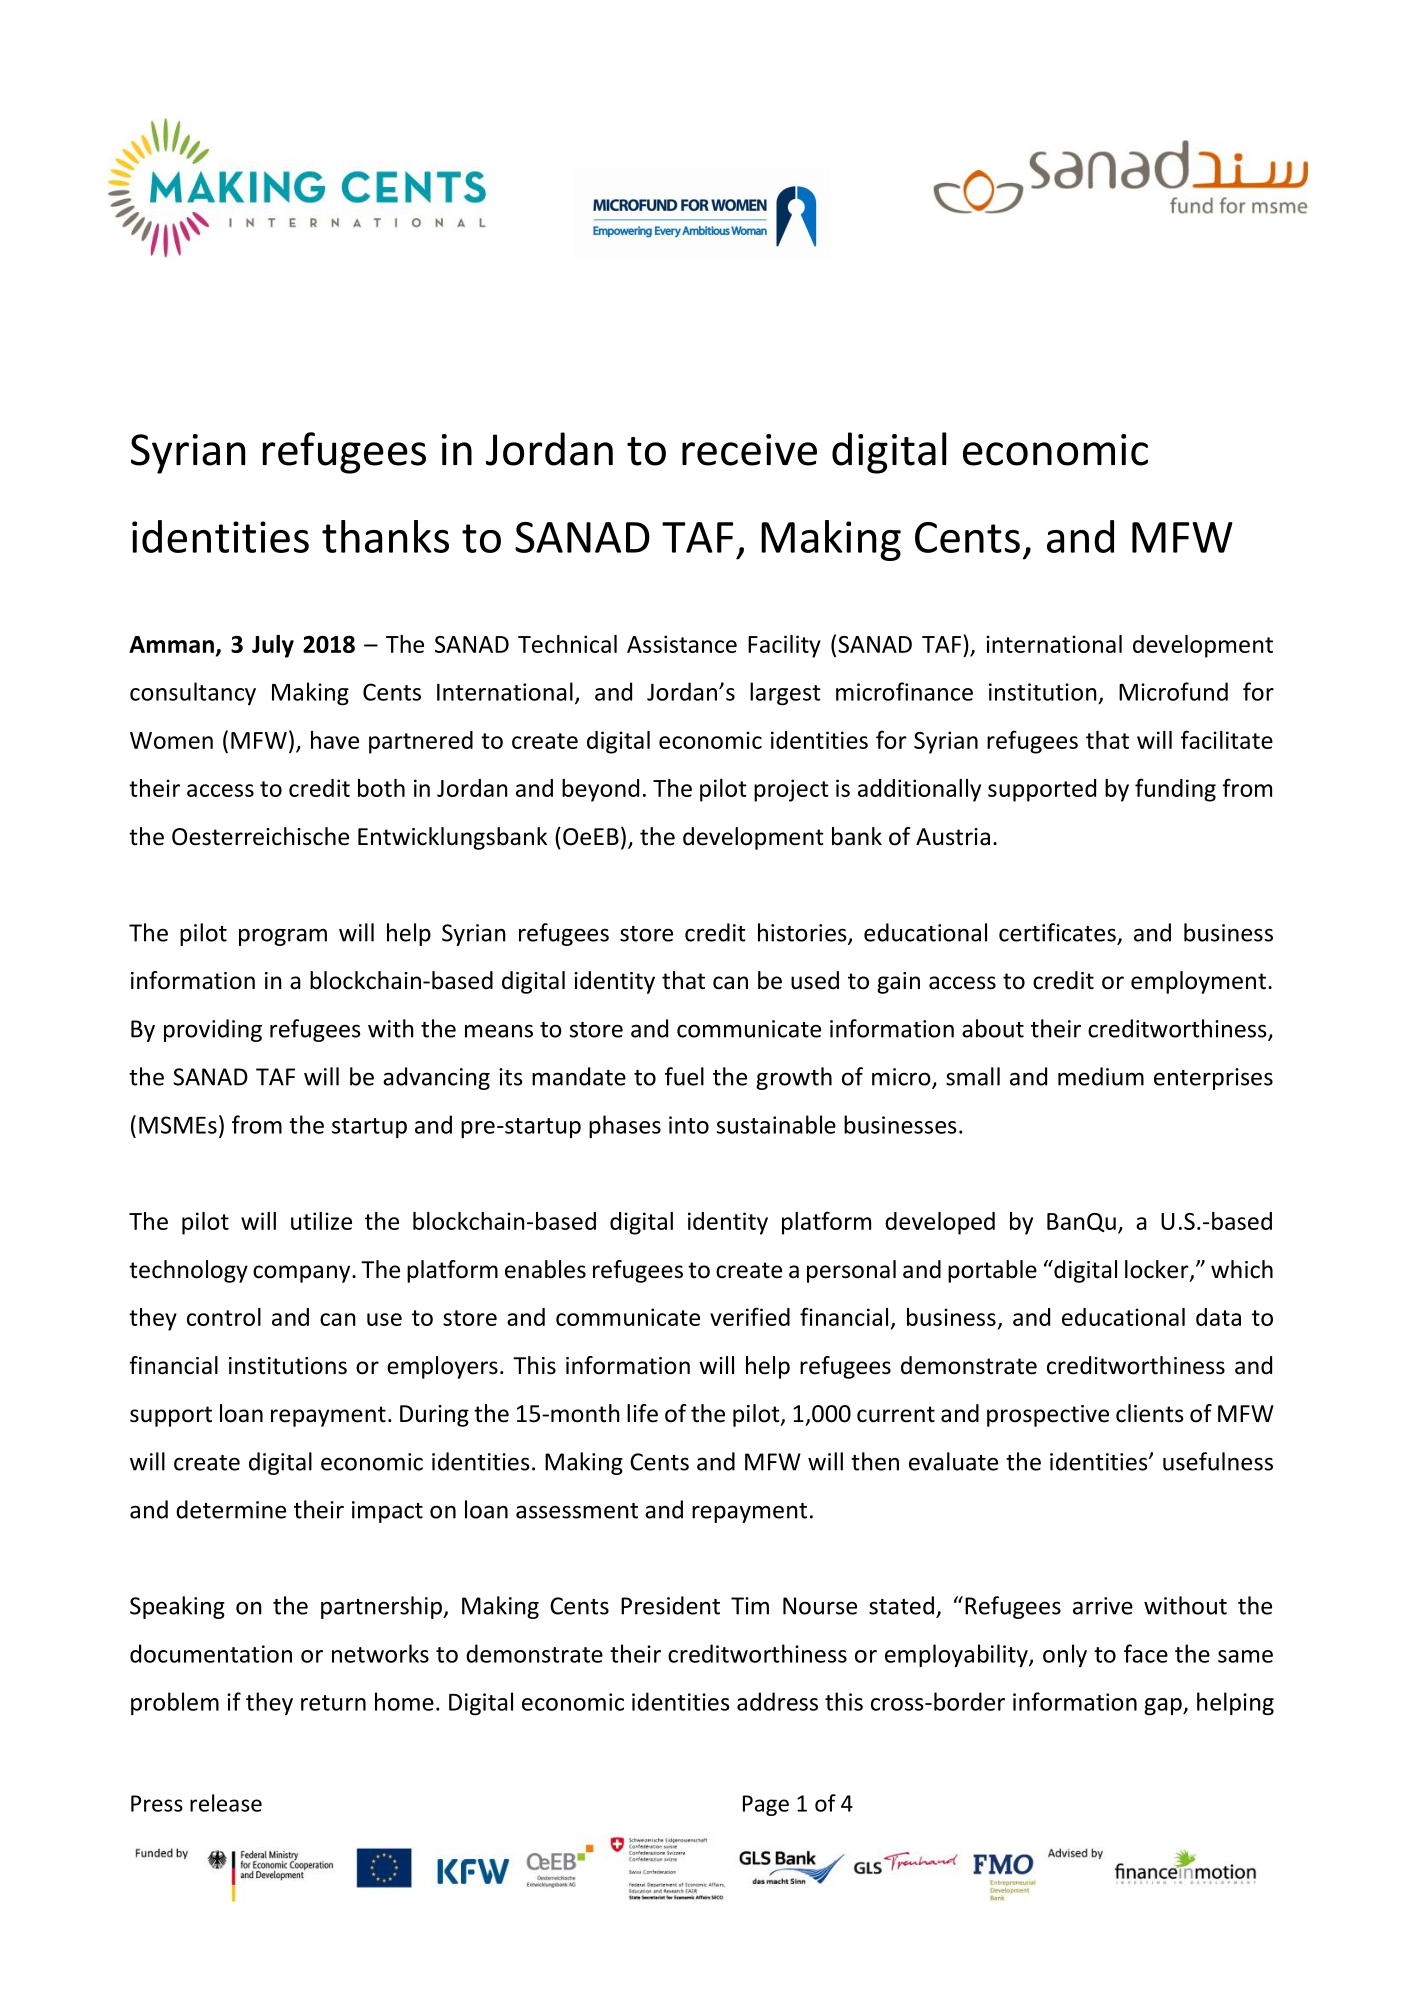 The height and width of the page is (2010, 1422). Describe the element at coordinates (1218, 1317) in the page. I see `data` at that location.
